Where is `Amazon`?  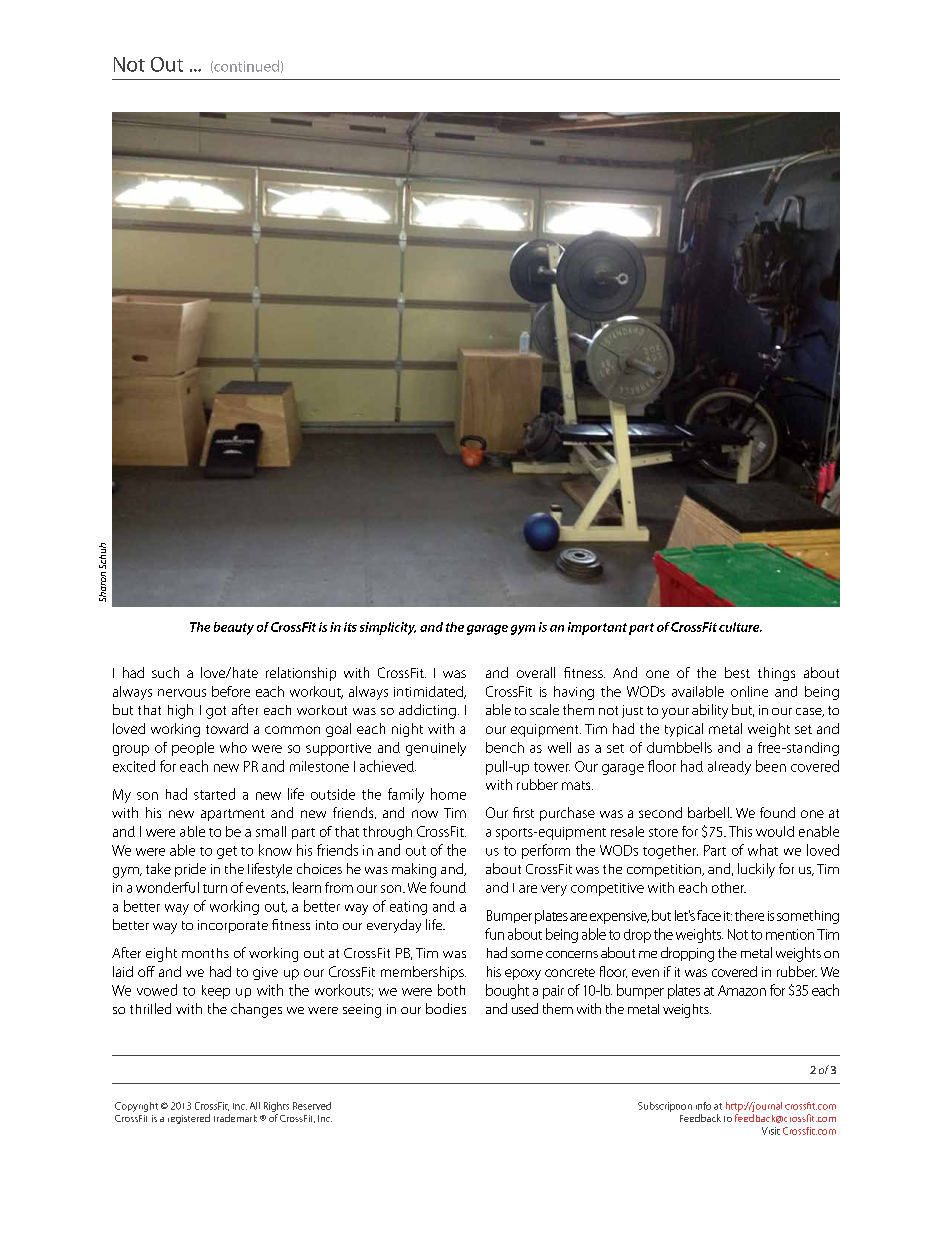
Amazon is located at coordinates (742, 990).
